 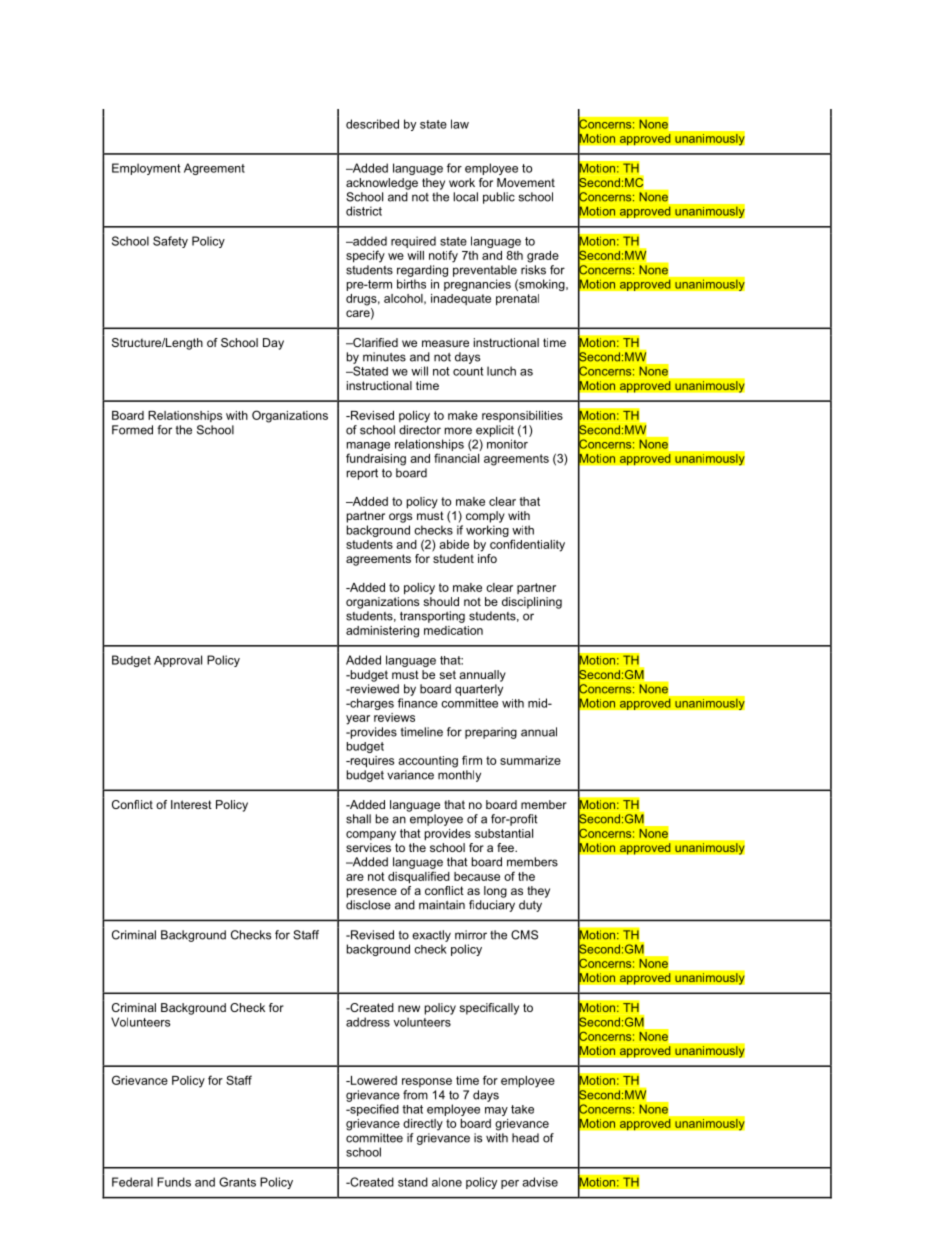 What do you see at coordinates (178, 661) in the screenshot?
I see `Approval` at bounding box center [178, 661].
